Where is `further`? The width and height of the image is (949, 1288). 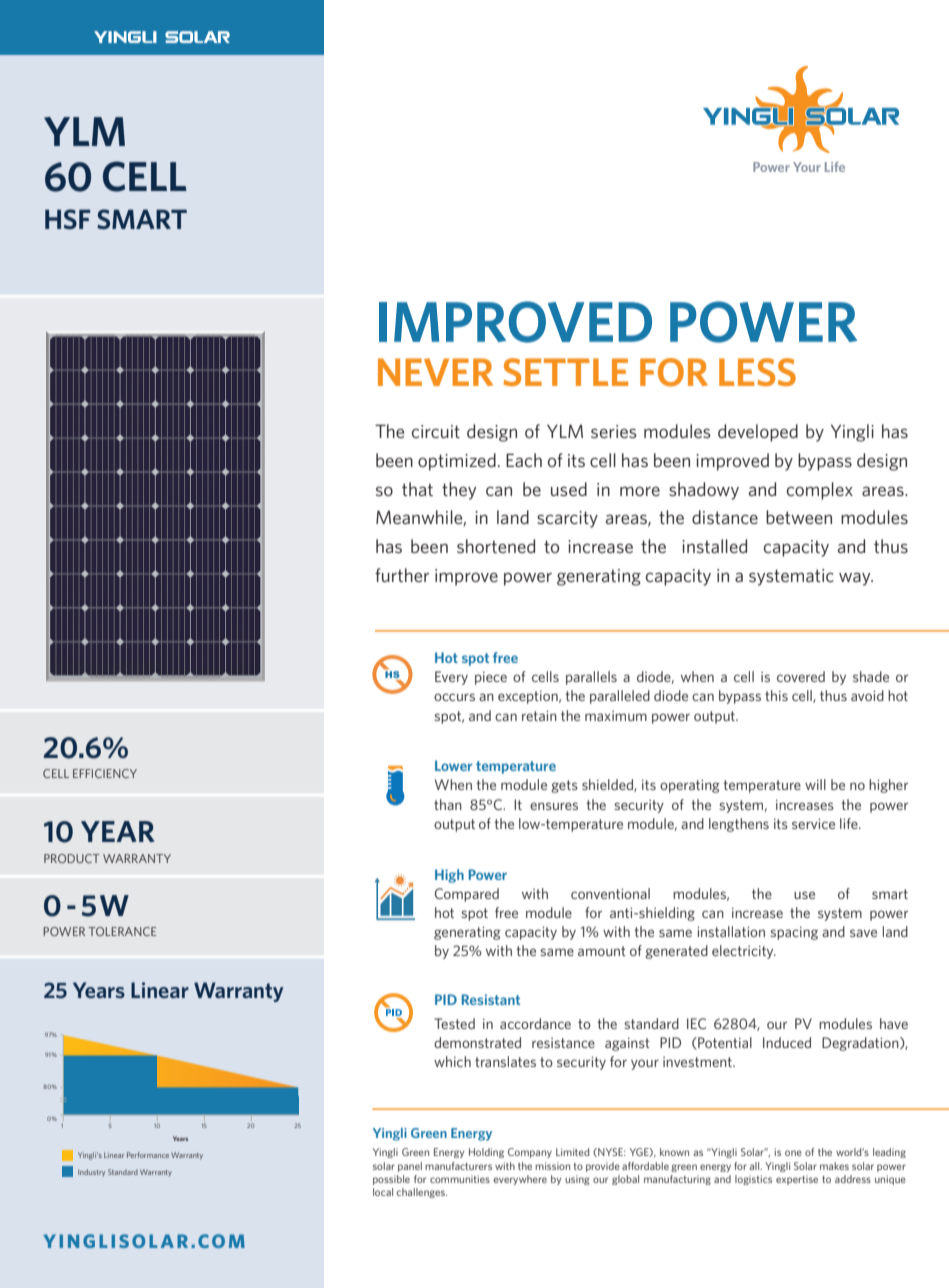 further is located at coordinates (402, 575).
